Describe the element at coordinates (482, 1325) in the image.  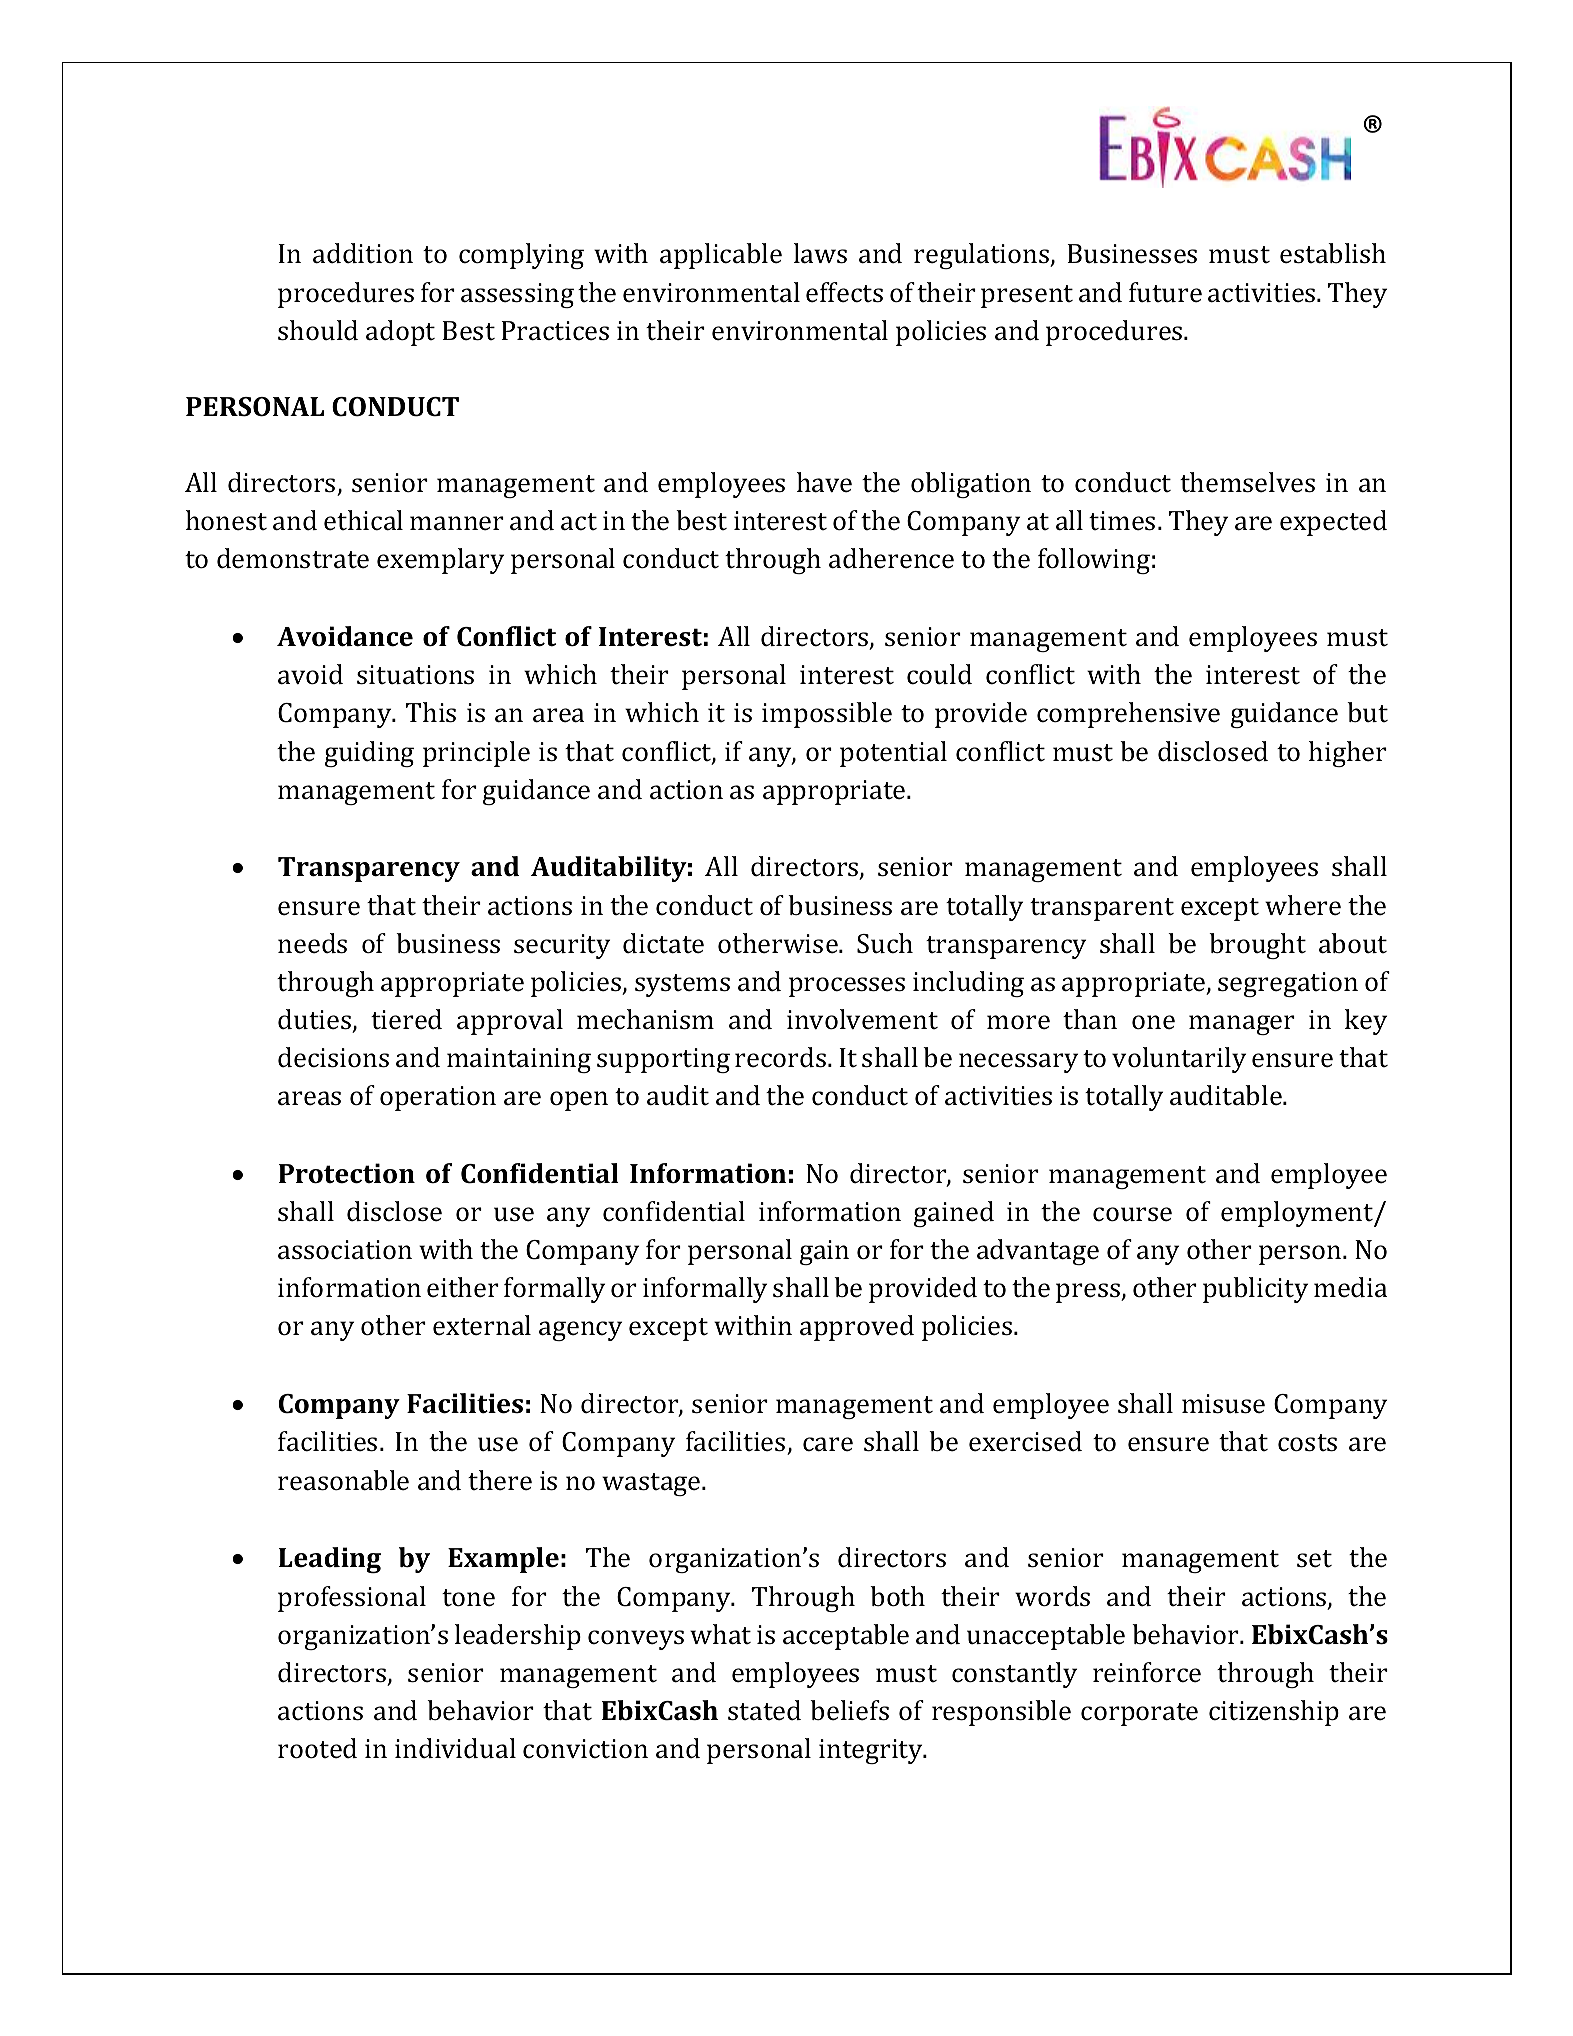
I see `external` at that location.
